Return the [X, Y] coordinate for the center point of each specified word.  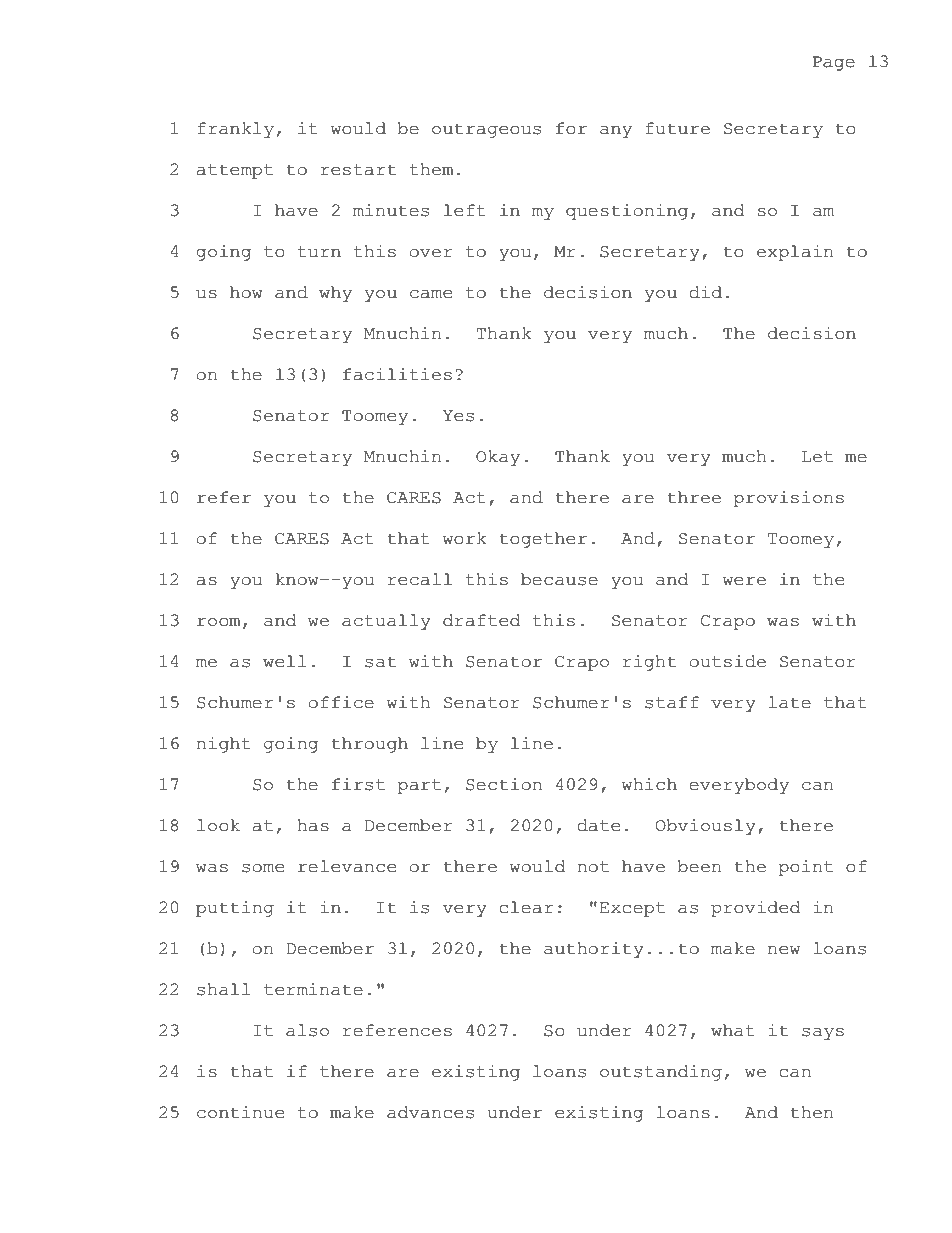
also [307, 1030]
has [313, 825]
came [431, 294]
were [744, 581]
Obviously [706, 827]
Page [834, 63]
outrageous [486, 130]
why [335, 294]
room [219, 622]
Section [504, 784]
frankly [235, 130]
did [705, 292]
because [559, 579]
